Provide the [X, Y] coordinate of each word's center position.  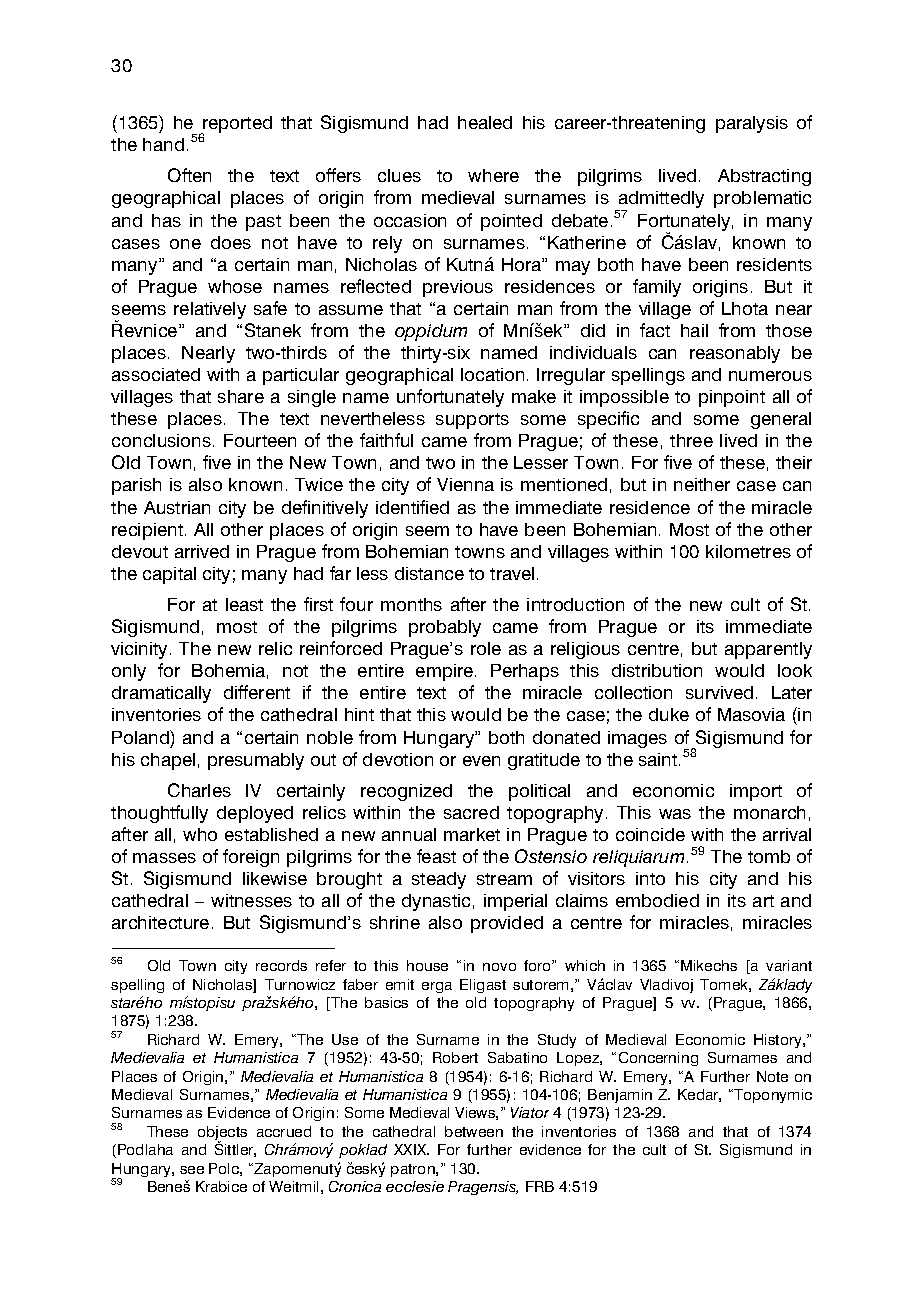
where [493, 175]
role [486, 648]
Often [189, 175]
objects [222, 1134]
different [257, 692]
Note [772, 1076]
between [474, 1131]
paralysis [752, 124]
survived [719, 692]
